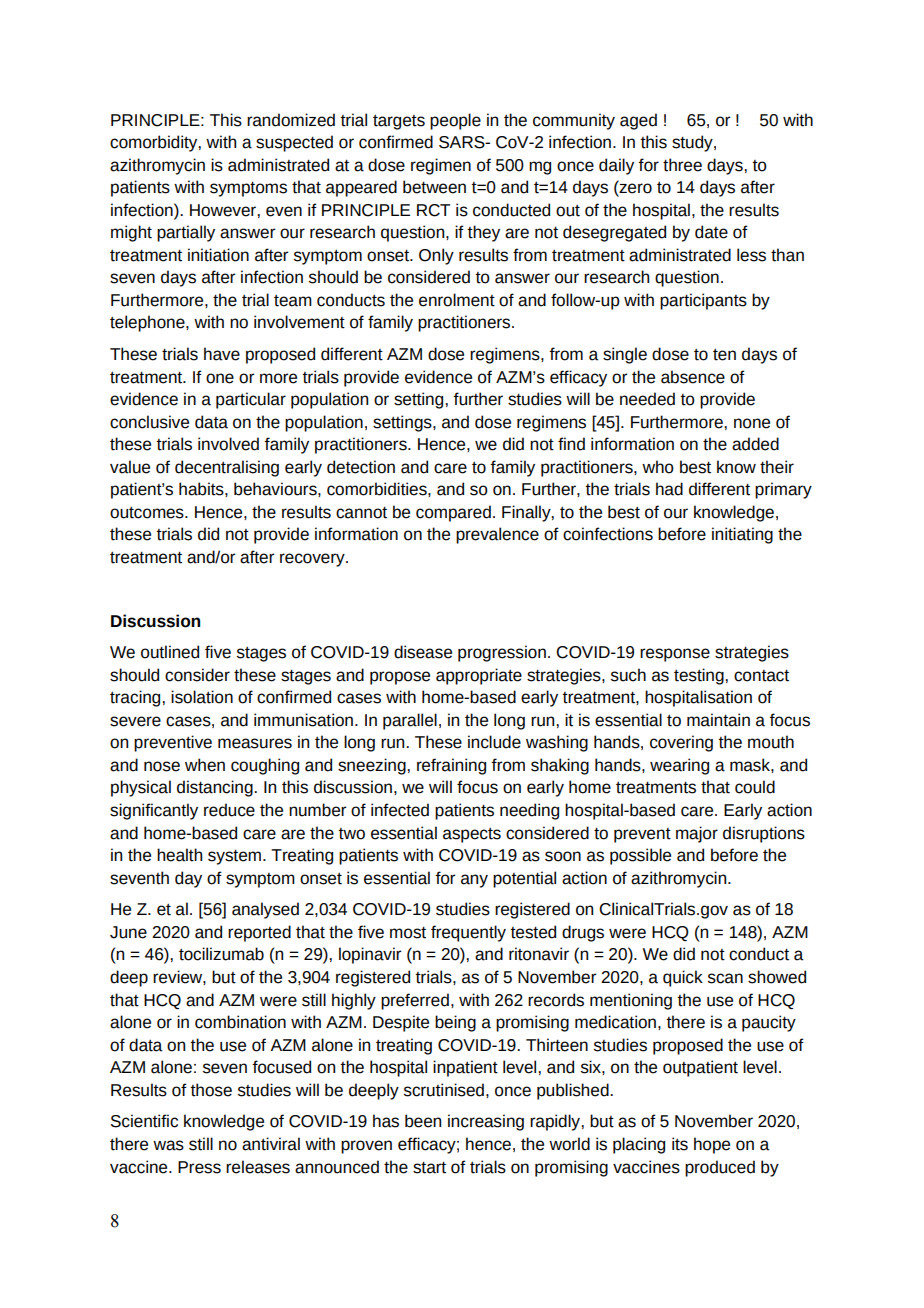 This screenshot has width=924, height=1308. I want to click on increasing, so click(486, 1122).
